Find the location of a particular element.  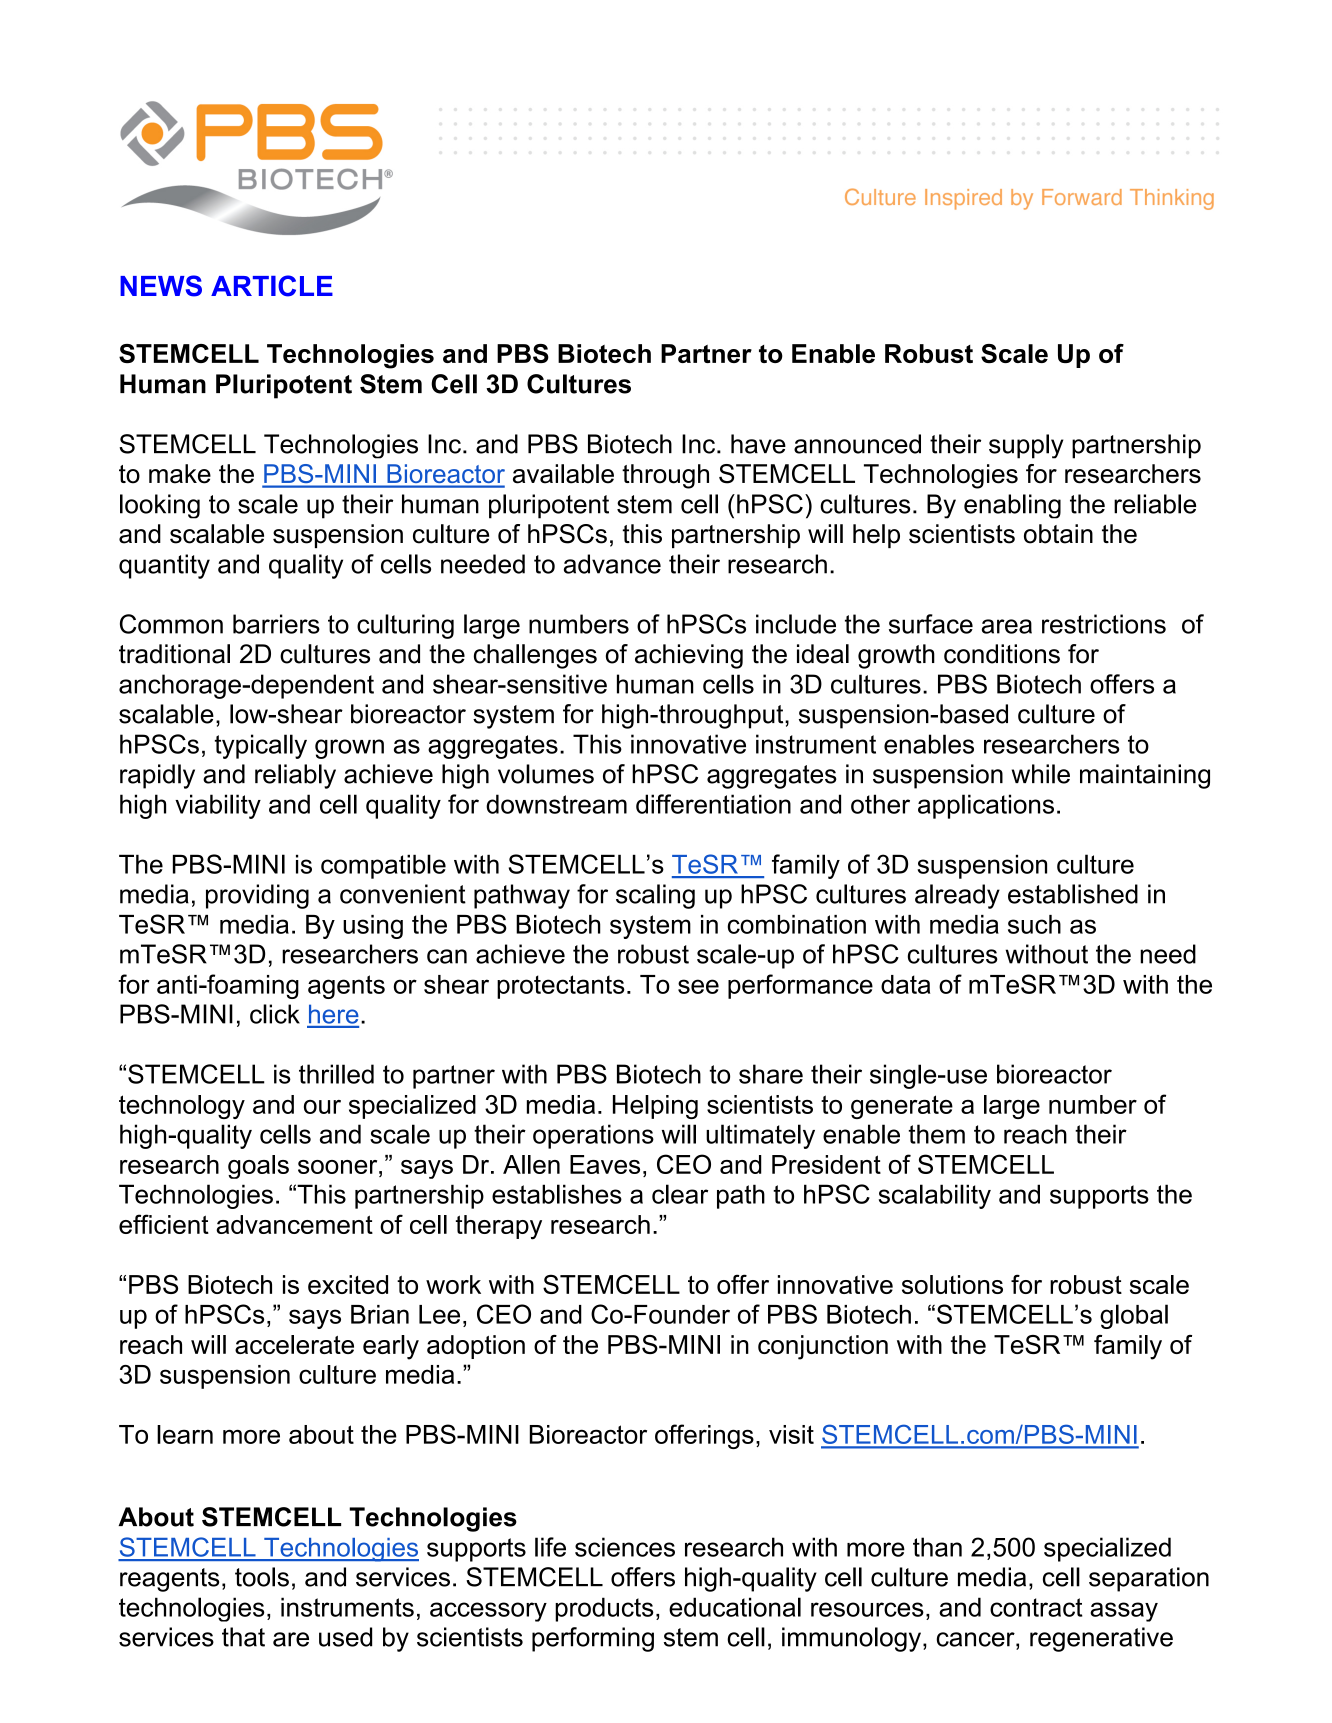

conditions is located at coordinates (1002, 654).
